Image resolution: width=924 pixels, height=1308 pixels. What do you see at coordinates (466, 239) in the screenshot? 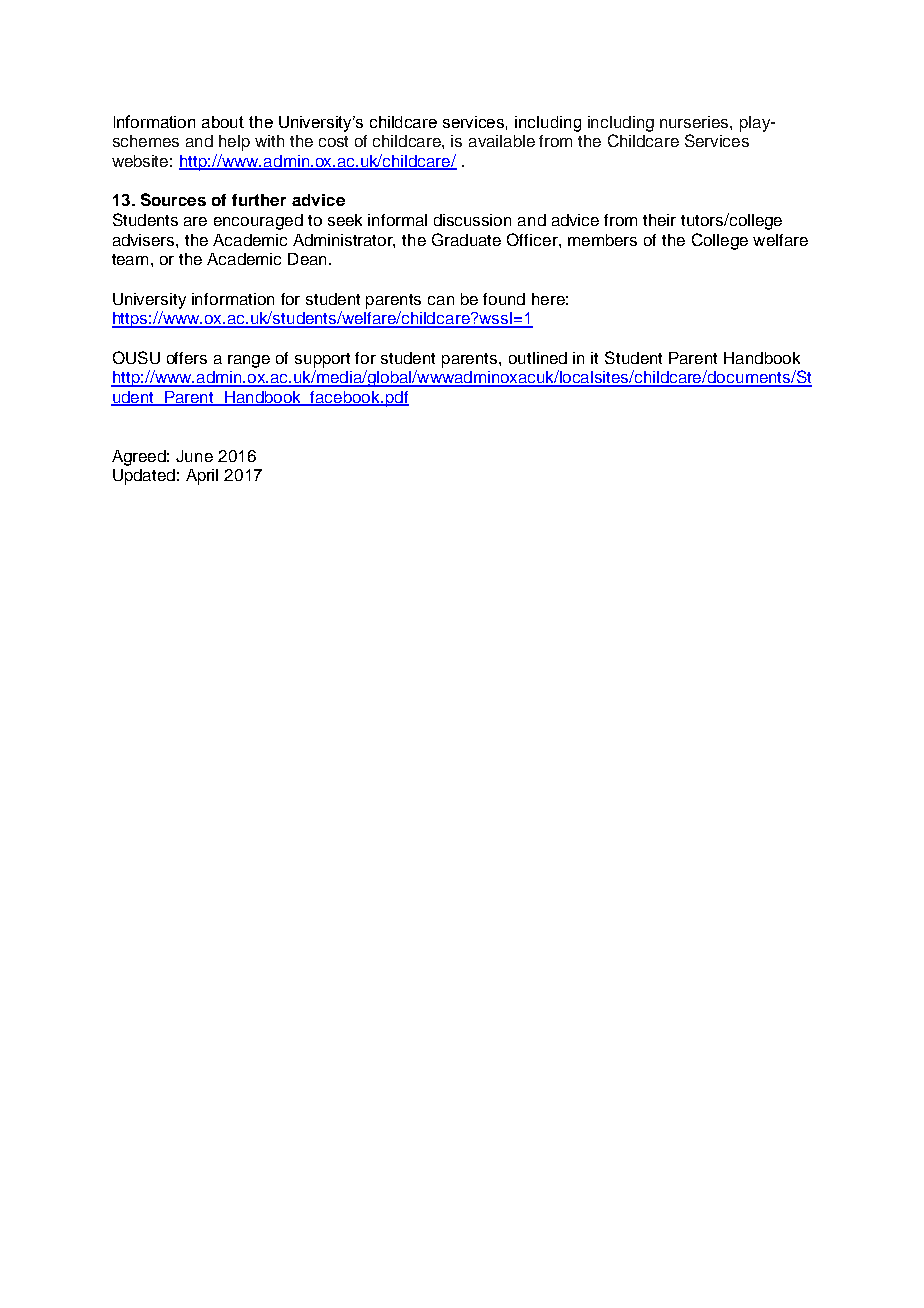
I see `Graduate` at bounding box center [466, 239].
